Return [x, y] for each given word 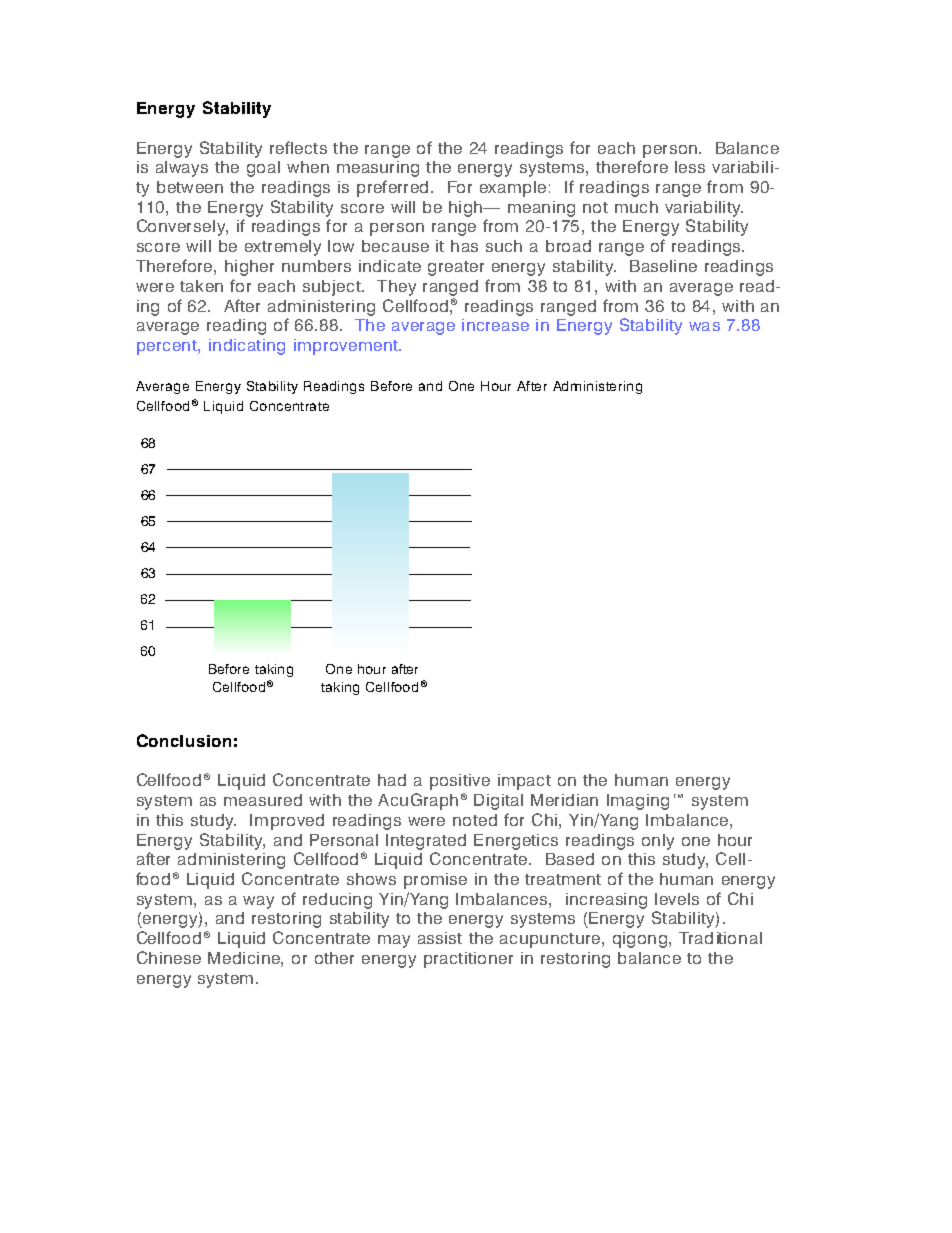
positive [460, 782]
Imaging [638, 802]
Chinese [169, 957]
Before [391, 386]
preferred [392, 188]
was [704, 326]
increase [495, 325]
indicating [247, 347]
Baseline [663, 266]
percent [168, 347]
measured [263, 800]
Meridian [564, 800]
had [392, 780]
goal [263, 169]
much [636, 207]
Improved [287, 822]
